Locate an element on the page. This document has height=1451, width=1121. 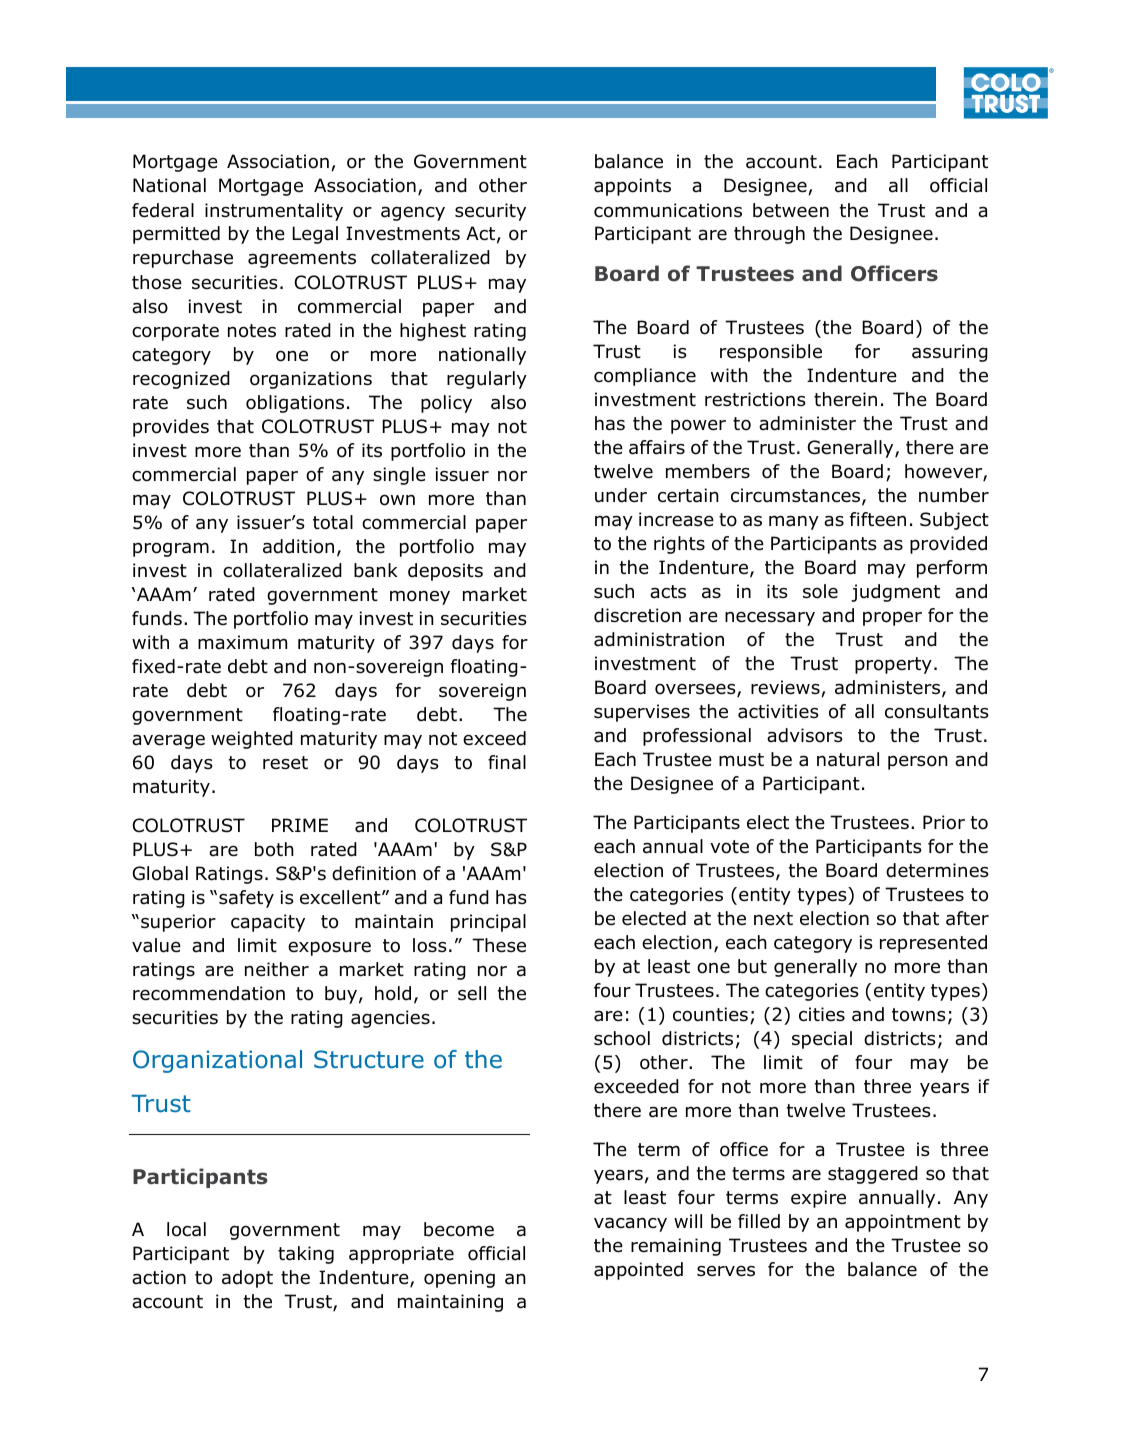
vacancy is located at coordinates (630, 1224).
